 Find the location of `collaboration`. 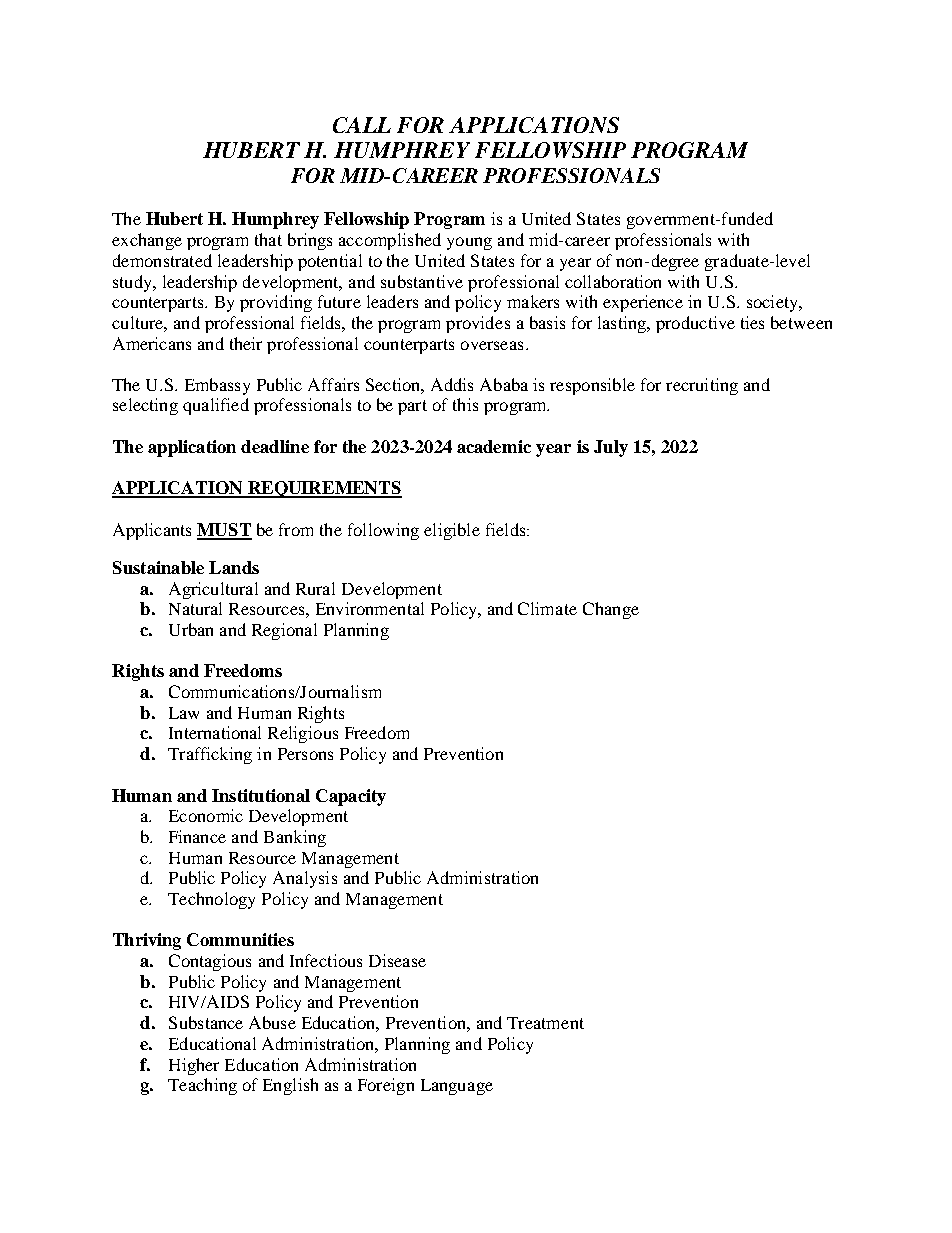

collaboration is located at coordinates (613, 281).
